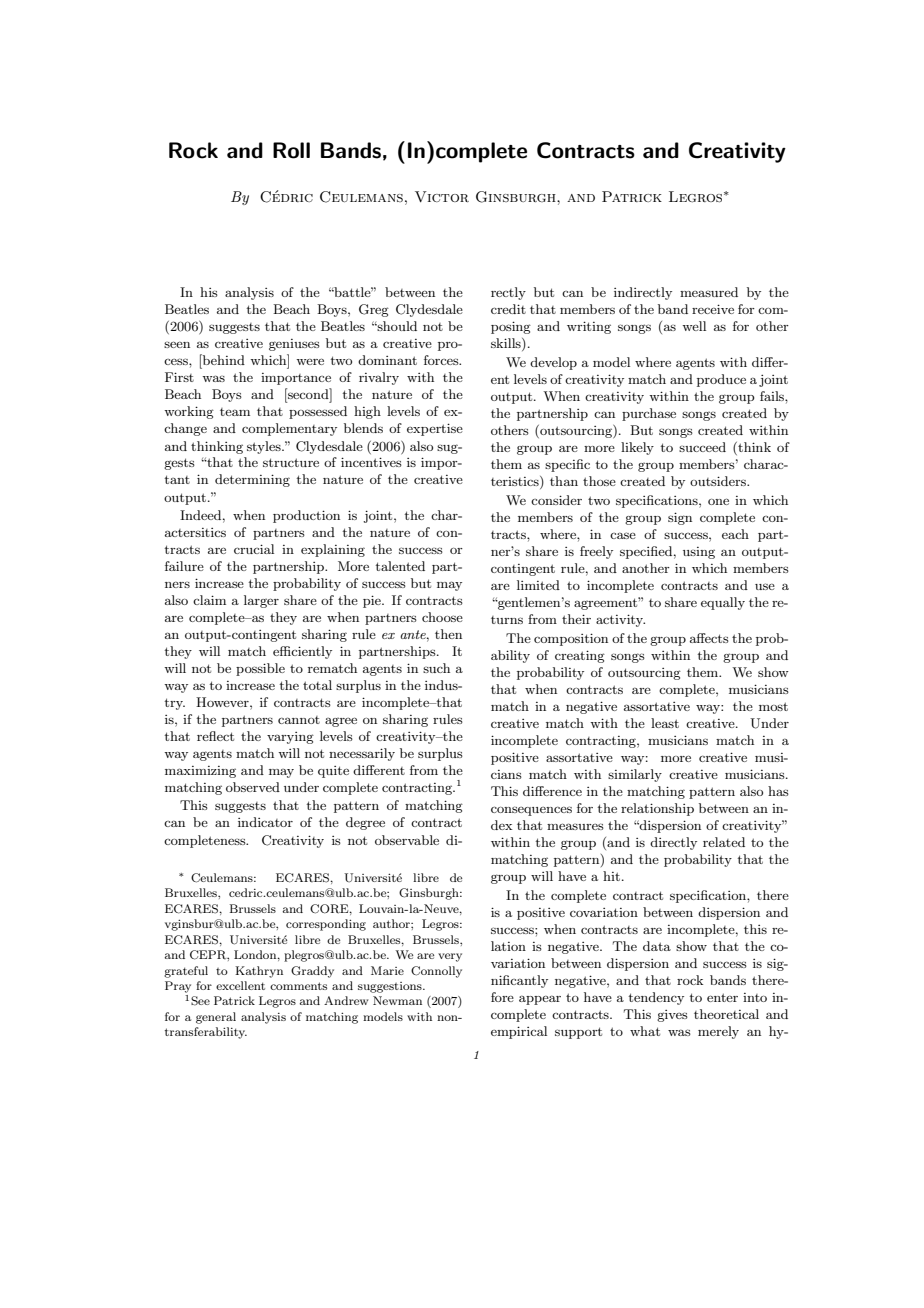 This page has width=924, height=1308. What do you see at coordinates (519, 1032) in the page?
I see `empirical` at bounding box center [519, 1032].
